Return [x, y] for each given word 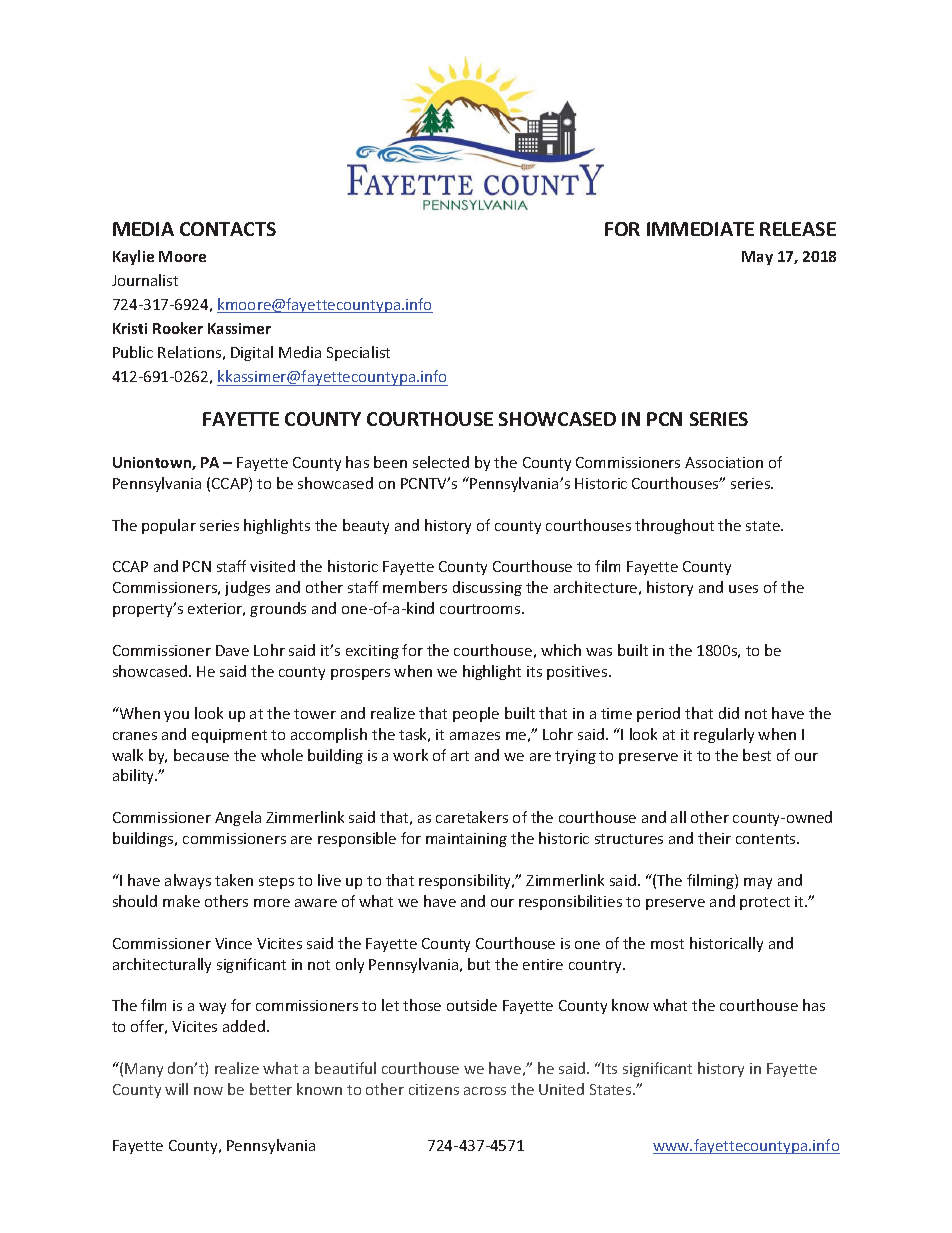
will [176, 1089]
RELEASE [798, 229]
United [561, 1089]
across [485, 1091]
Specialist [358, 353]
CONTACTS [228, 229]
